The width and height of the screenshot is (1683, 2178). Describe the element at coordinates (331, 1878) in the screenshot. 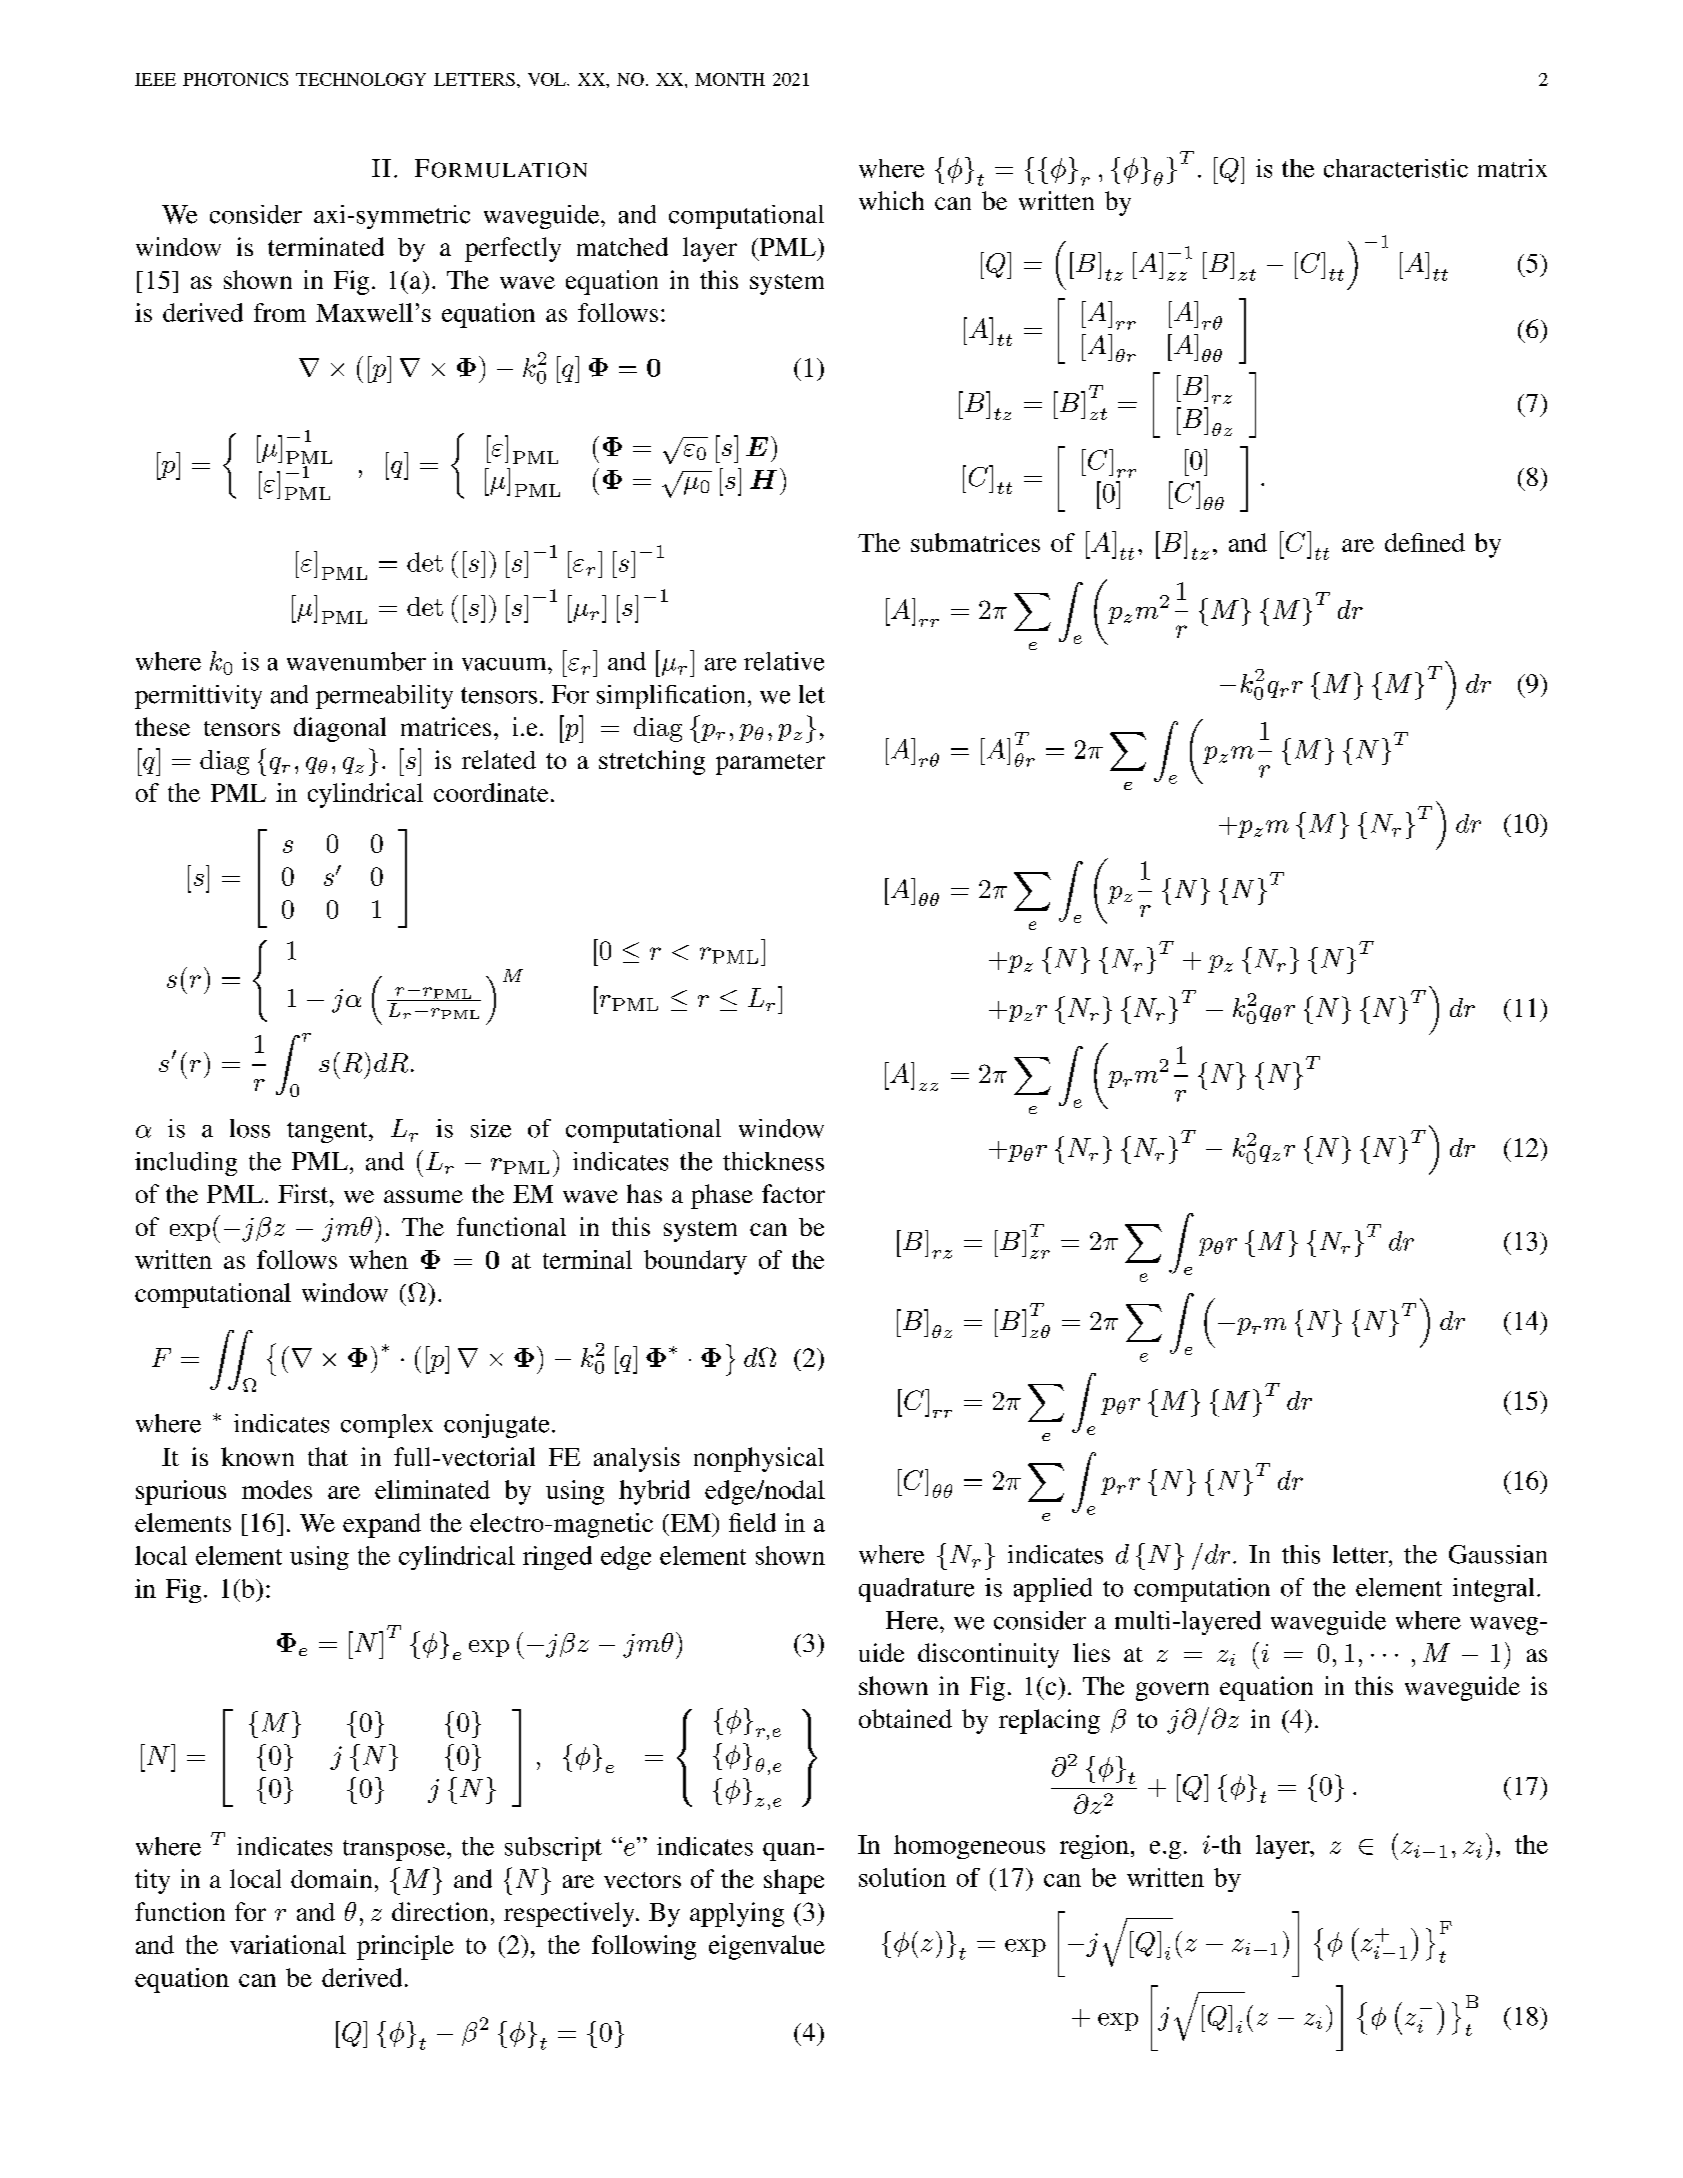

I see `domain` at that location.
